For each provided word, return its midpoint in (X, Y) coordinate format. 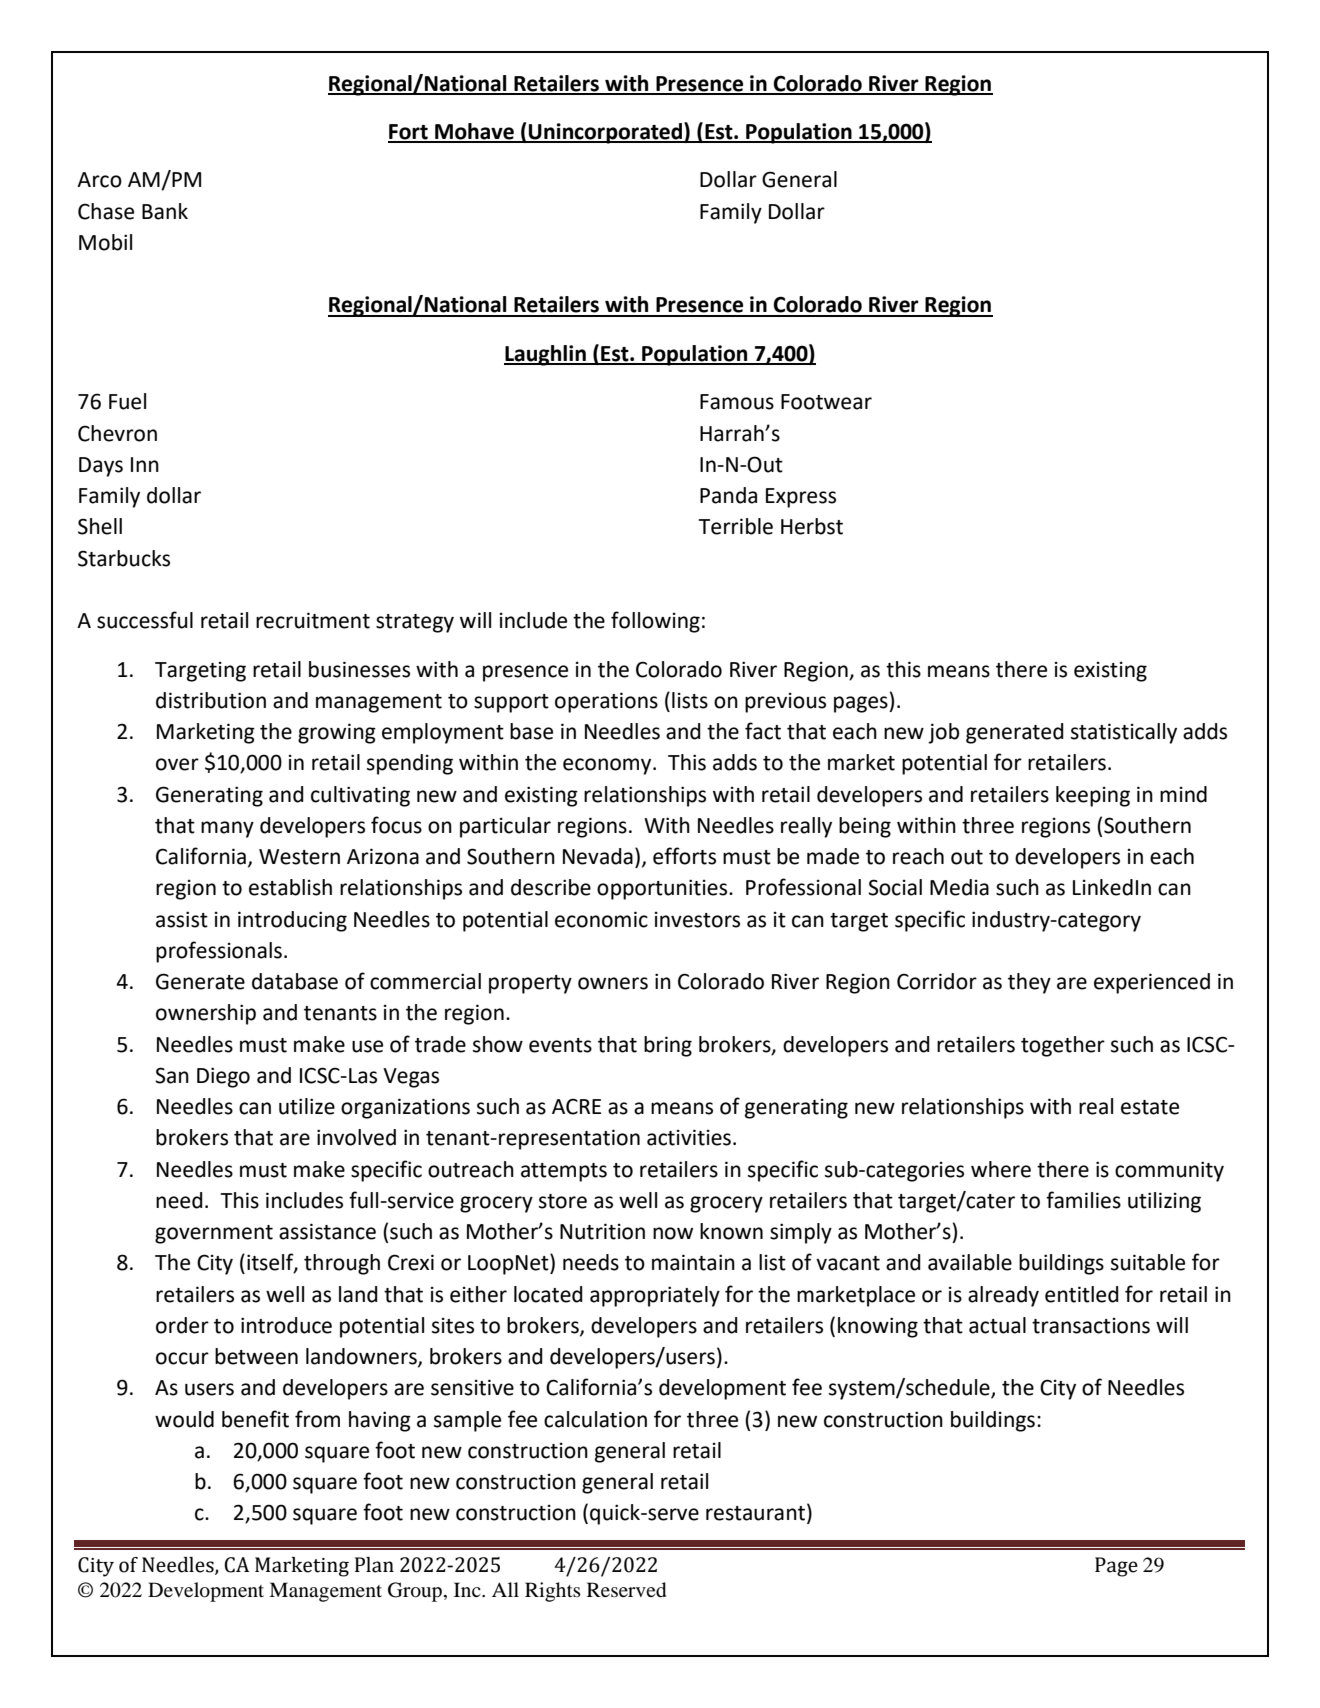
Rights (553, 1592)
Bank (165, 211)
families (1083, 1200)
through (342, 1264)
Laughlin (546, 355)
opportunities (663, 889)
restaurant (755, 1513)
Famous (737, 402)
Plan (374, 1565)
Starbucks (124, 558)
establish (290, 887)
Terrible (736, 526)
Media (959, 887)
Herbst (812, 526)
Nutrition (602, 1231)
